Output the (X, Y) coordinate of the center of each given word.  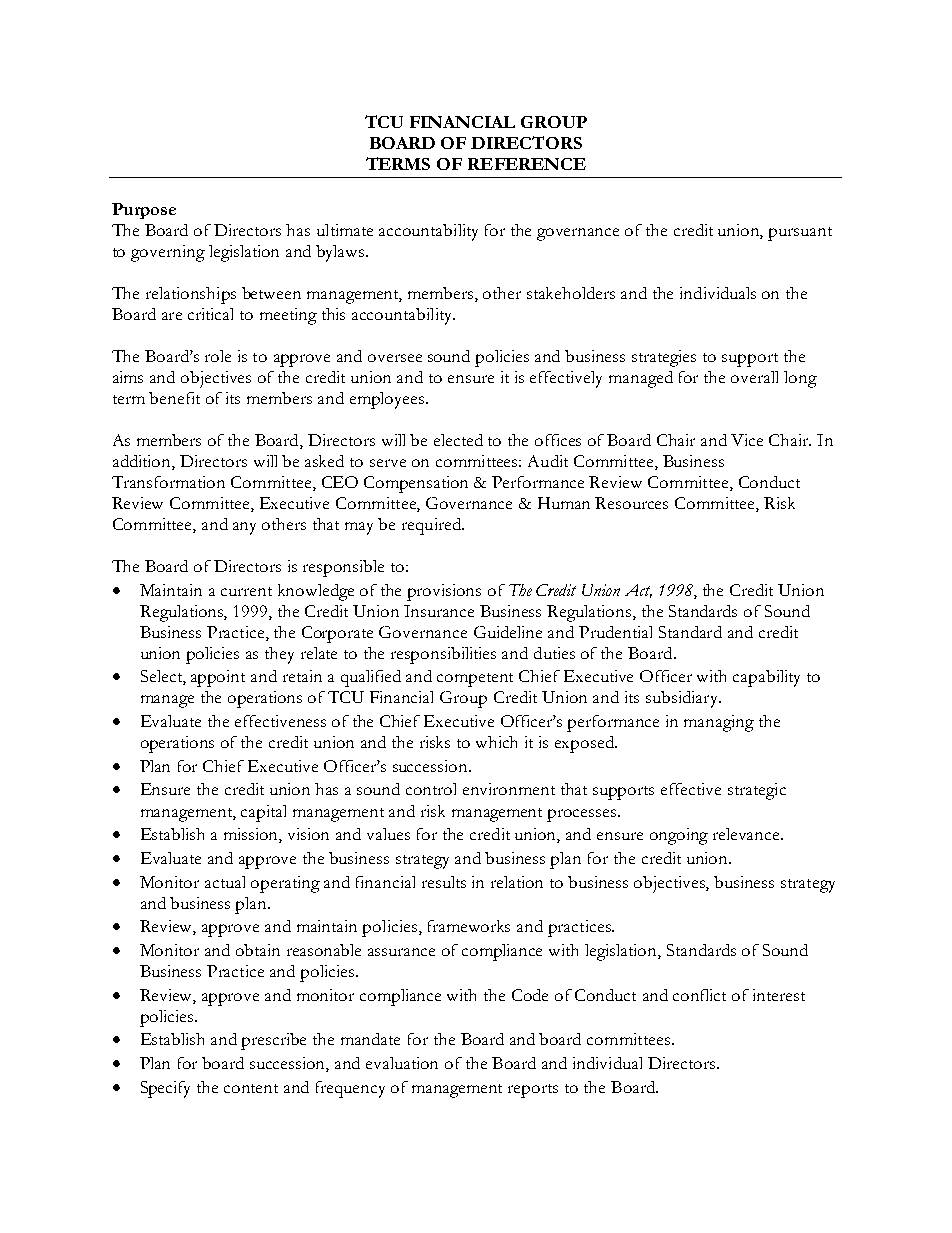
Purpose (144, 211)
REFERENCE (527, 164)
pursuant (800, 234)
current (246, 591)
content (251, 1088)
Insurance (439, 611)
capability (766, 678)
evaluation (402, 1063)
